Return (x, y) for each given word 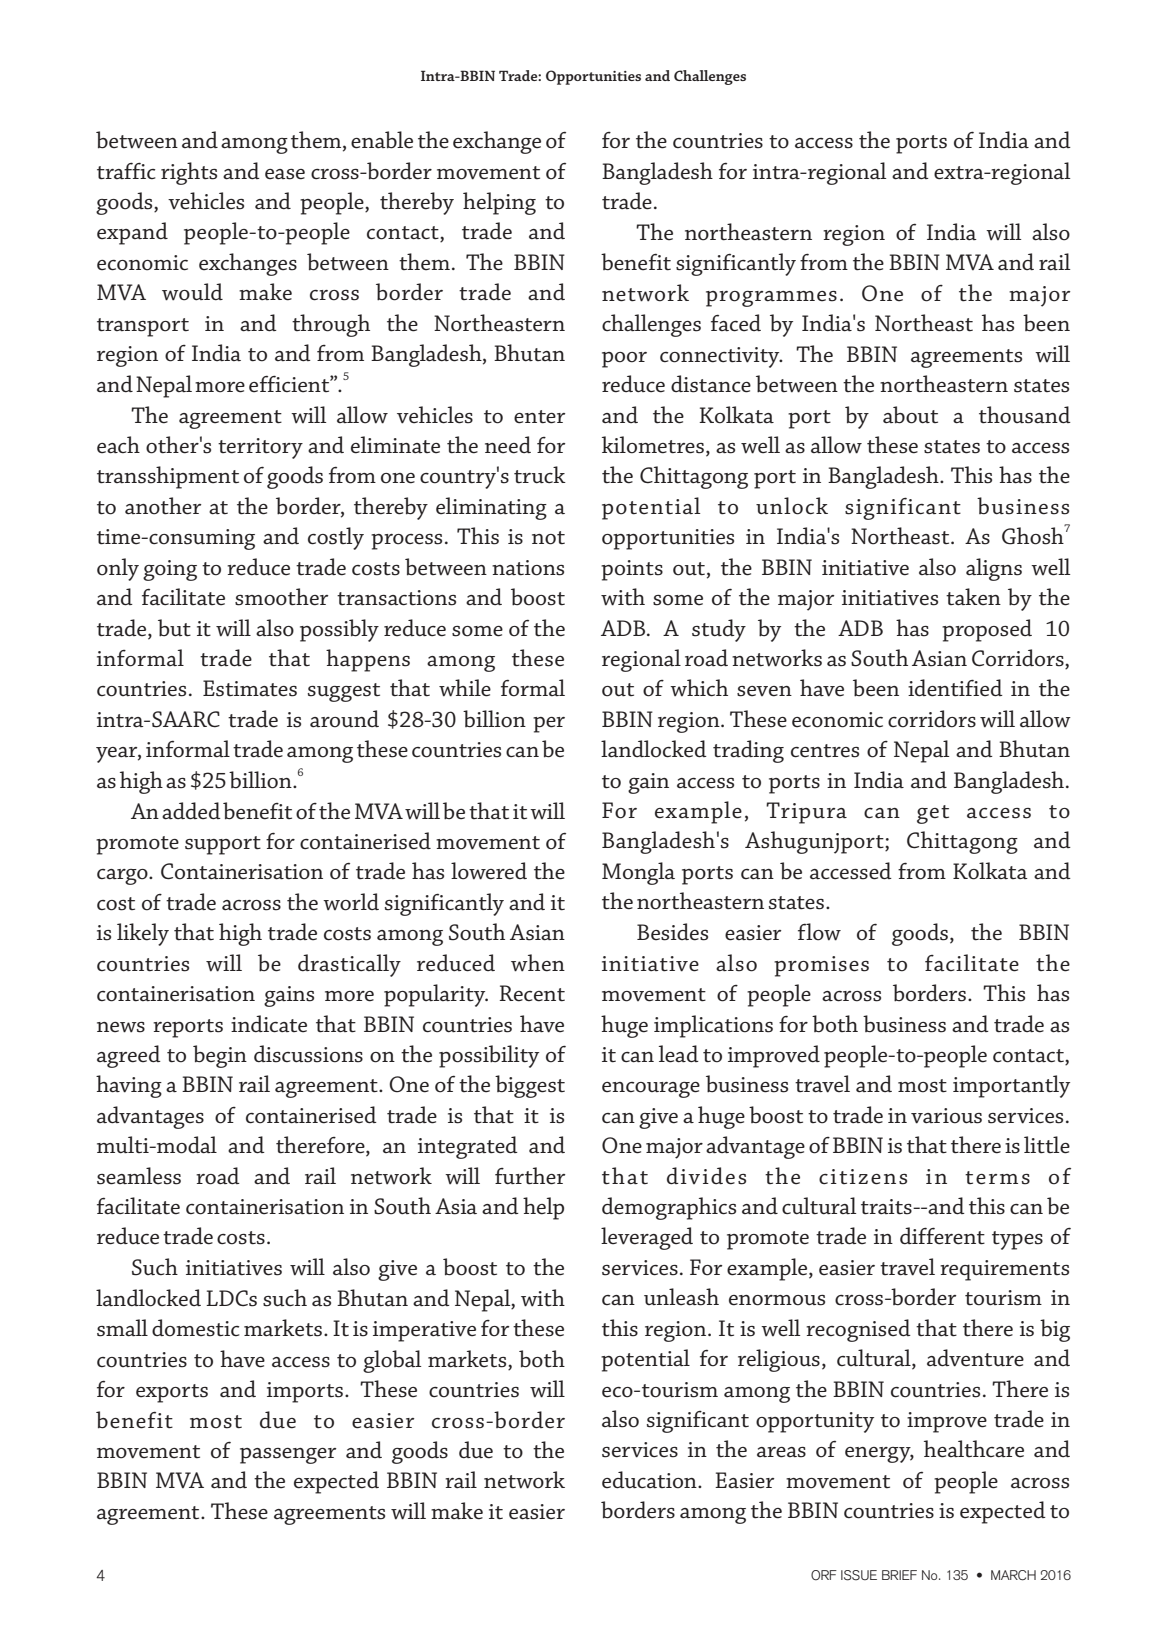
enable (382, 140)
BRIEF (899, 1575)
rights (189, 173)
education (650, 1480)
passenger (288, 1456)
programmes (771, 299)
